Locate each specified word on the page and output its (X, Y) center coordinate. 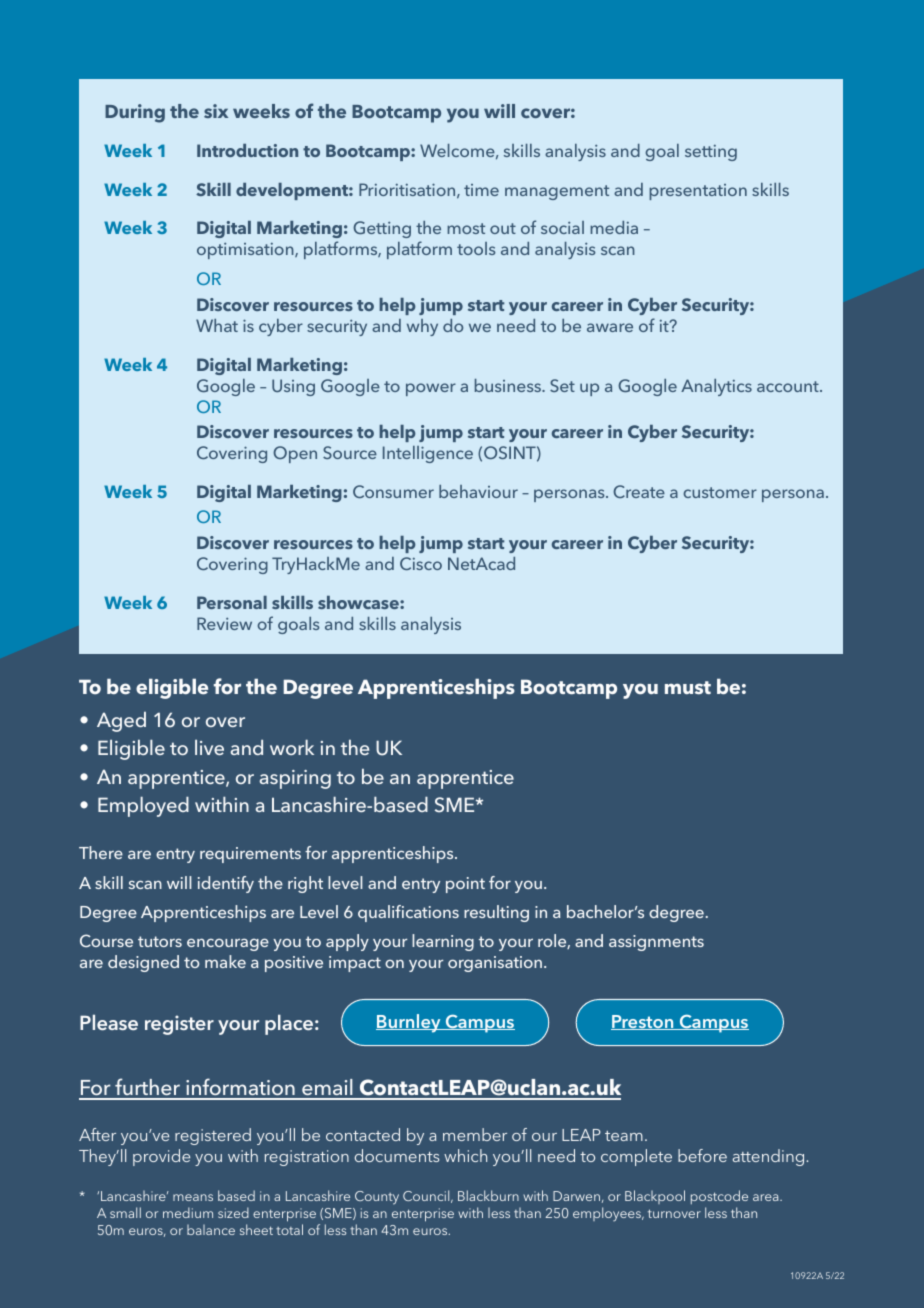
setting (711, 153)
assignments (656, 943)
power (431, 389)
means (193, 1197)
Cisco (421, 563)
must (688, 688)
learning (443, 942)
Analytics (716, 387)
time (481, 190)
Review (224, 623)
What (217, 325)
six (216, 111)
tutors (160, 941)
